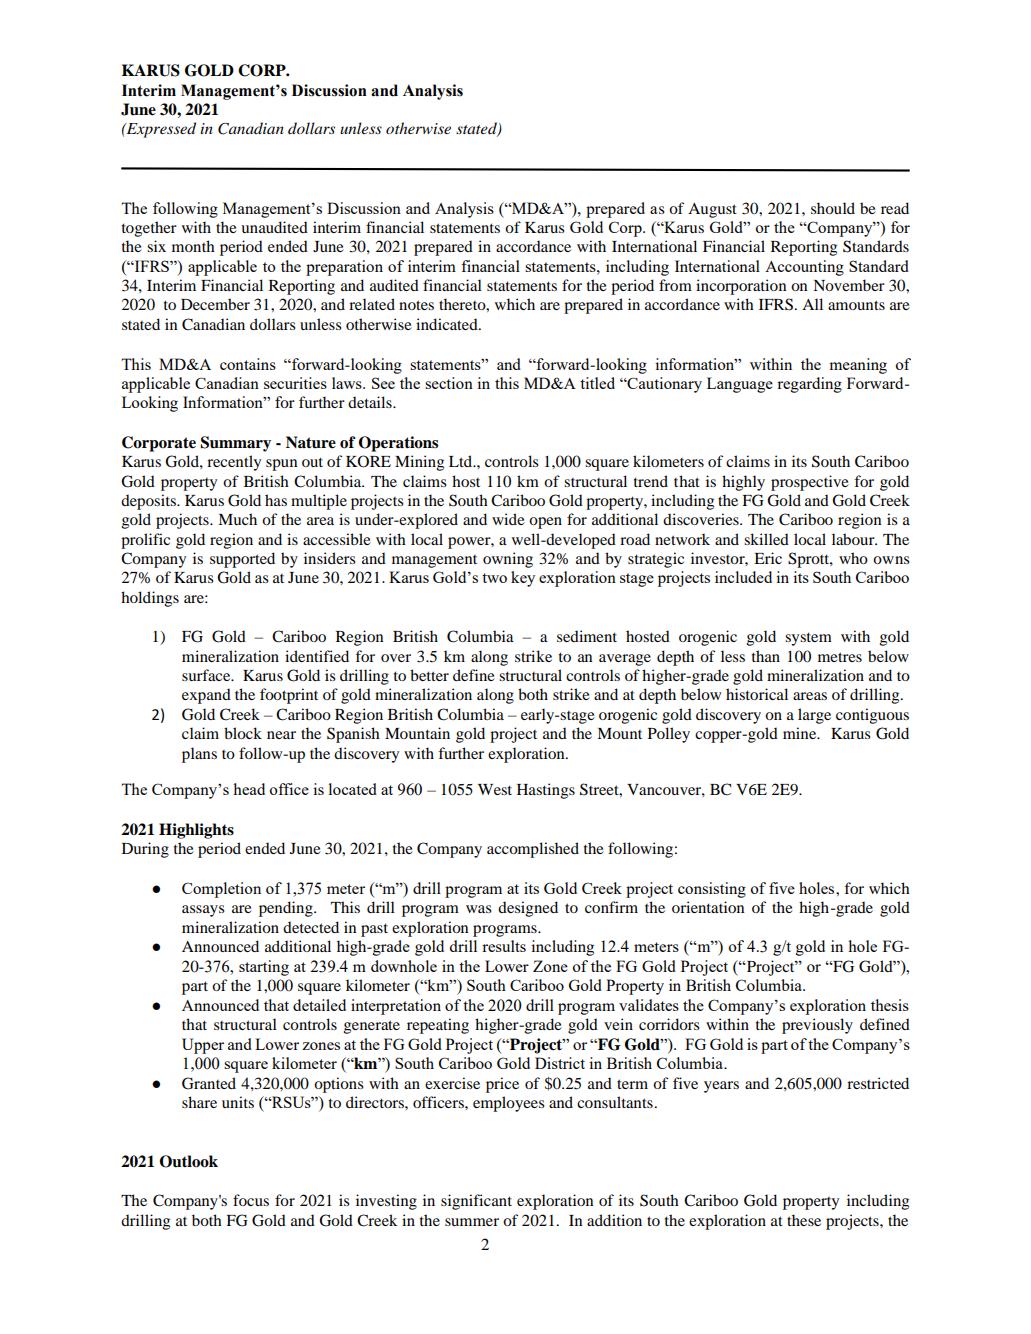 The height and width of the document is (1334, 1031). What do you see at coordinates (251, 1200) in the document?
I see `focus` at bounding box center [251, 1200].
